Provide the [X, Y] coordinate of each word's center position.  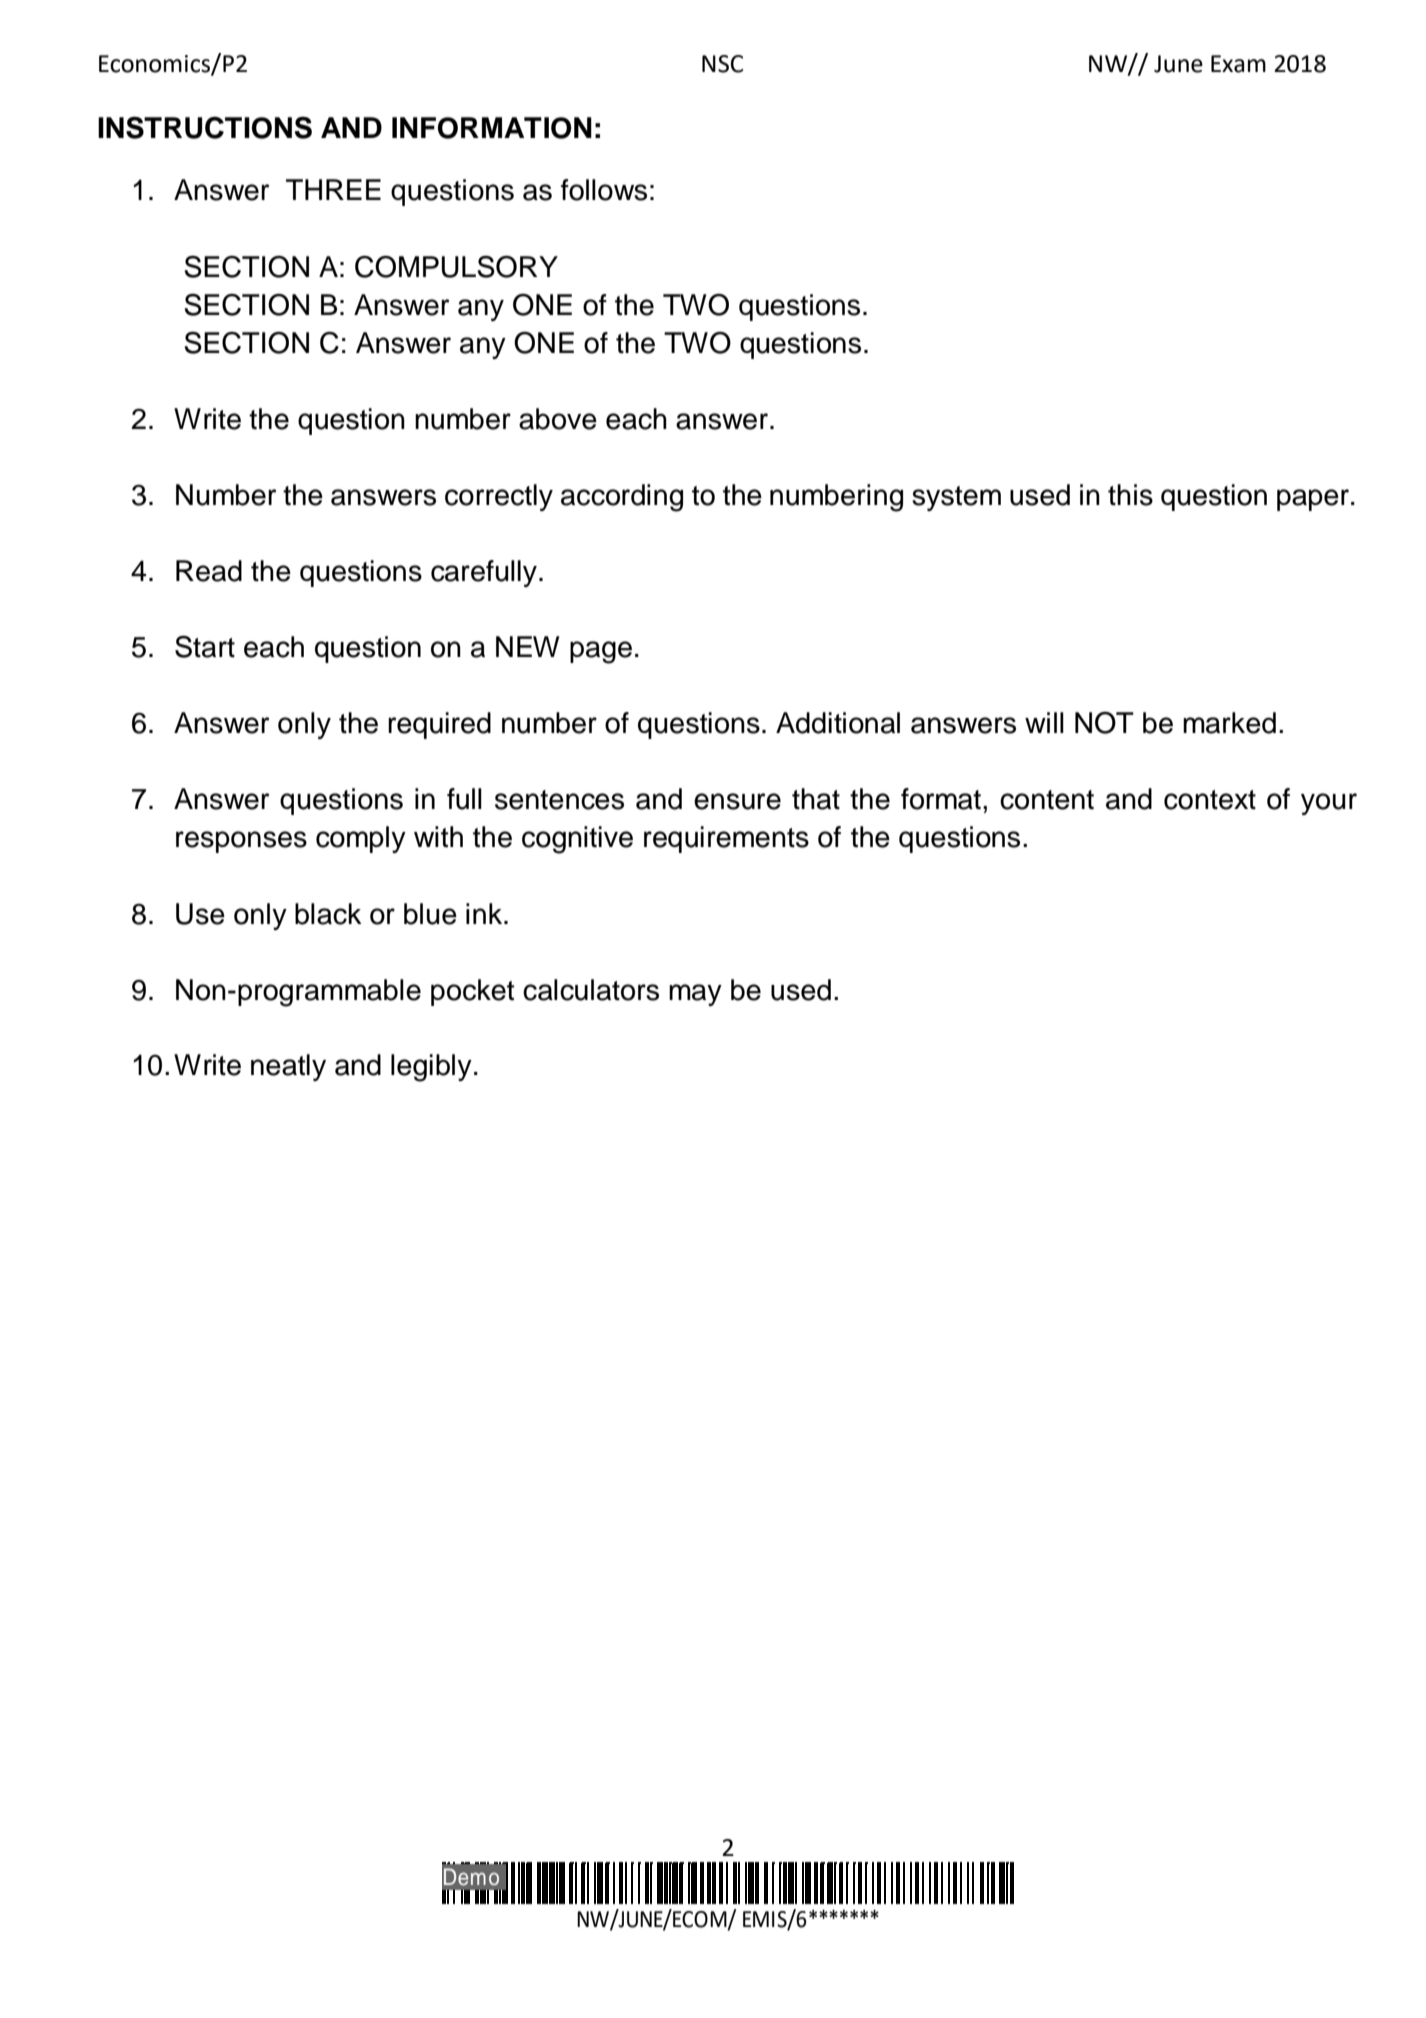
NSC [722, 64]
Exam [1238, 64]
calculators [591, 990]
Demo [471, 1877]
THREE [333, 189]
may [695, 995]
